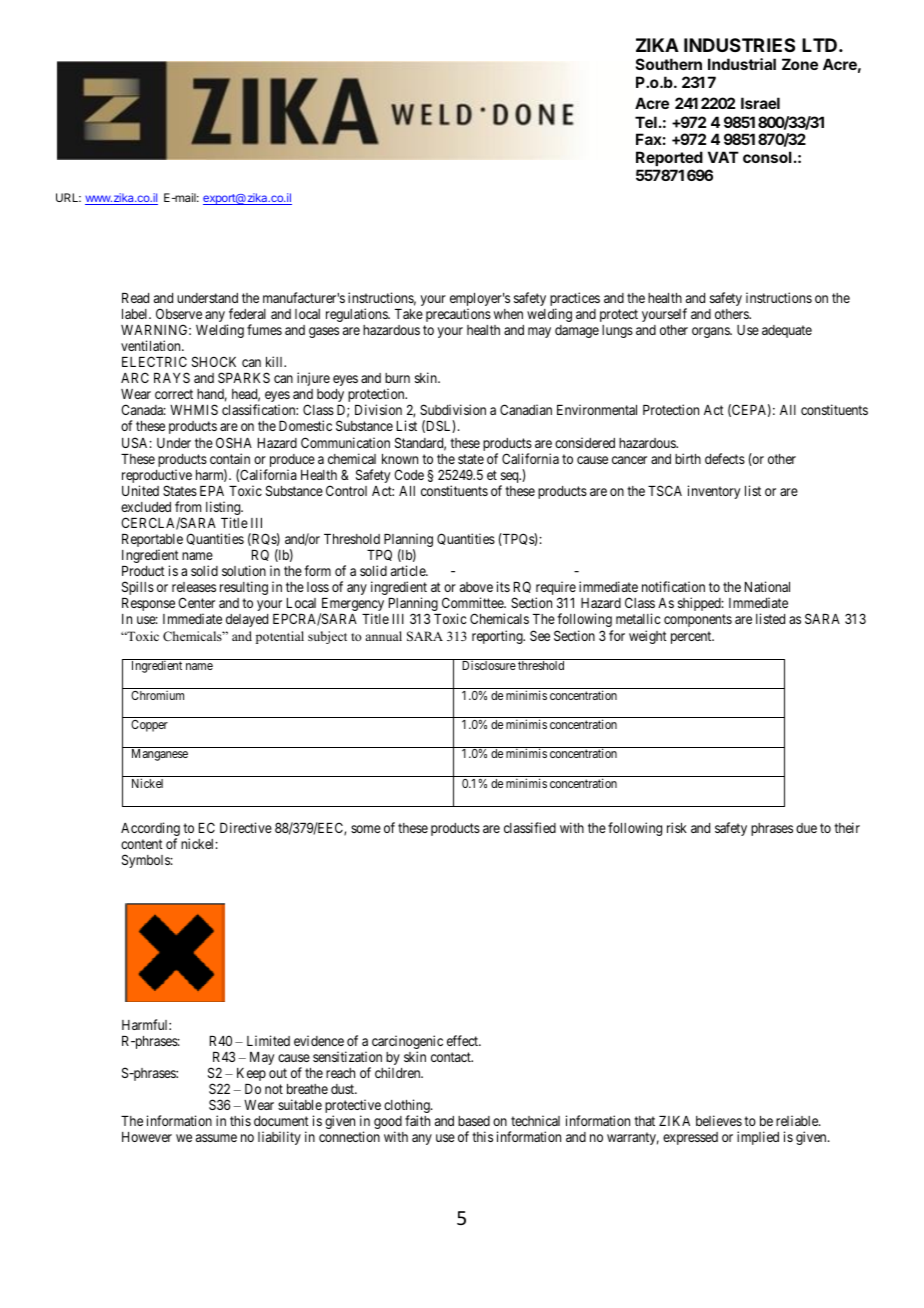 The width and height of the screenshot is (924, 1308). What do you see at coordinates (508, 314) in the screenshot?
I see `when` at bounding box center [508, 314].
